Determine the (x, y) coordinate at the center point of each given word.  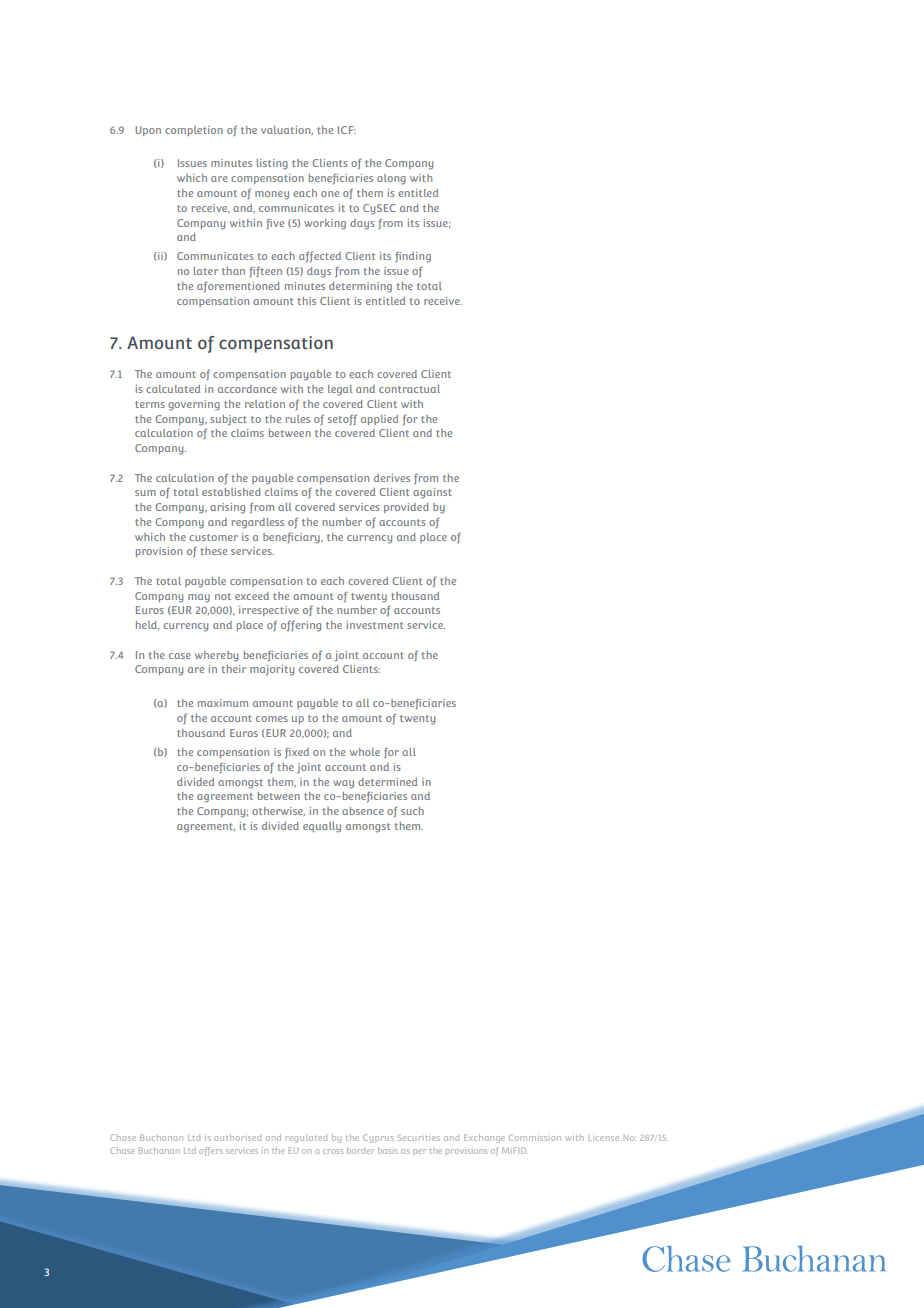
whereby (216, 656)
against (432, 493)
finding (413, 257)
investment (375, 625)
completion (194, 131)
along (391, 179)
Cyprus (378, 1138)
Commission (535, 1137)
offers (211, 1151)
